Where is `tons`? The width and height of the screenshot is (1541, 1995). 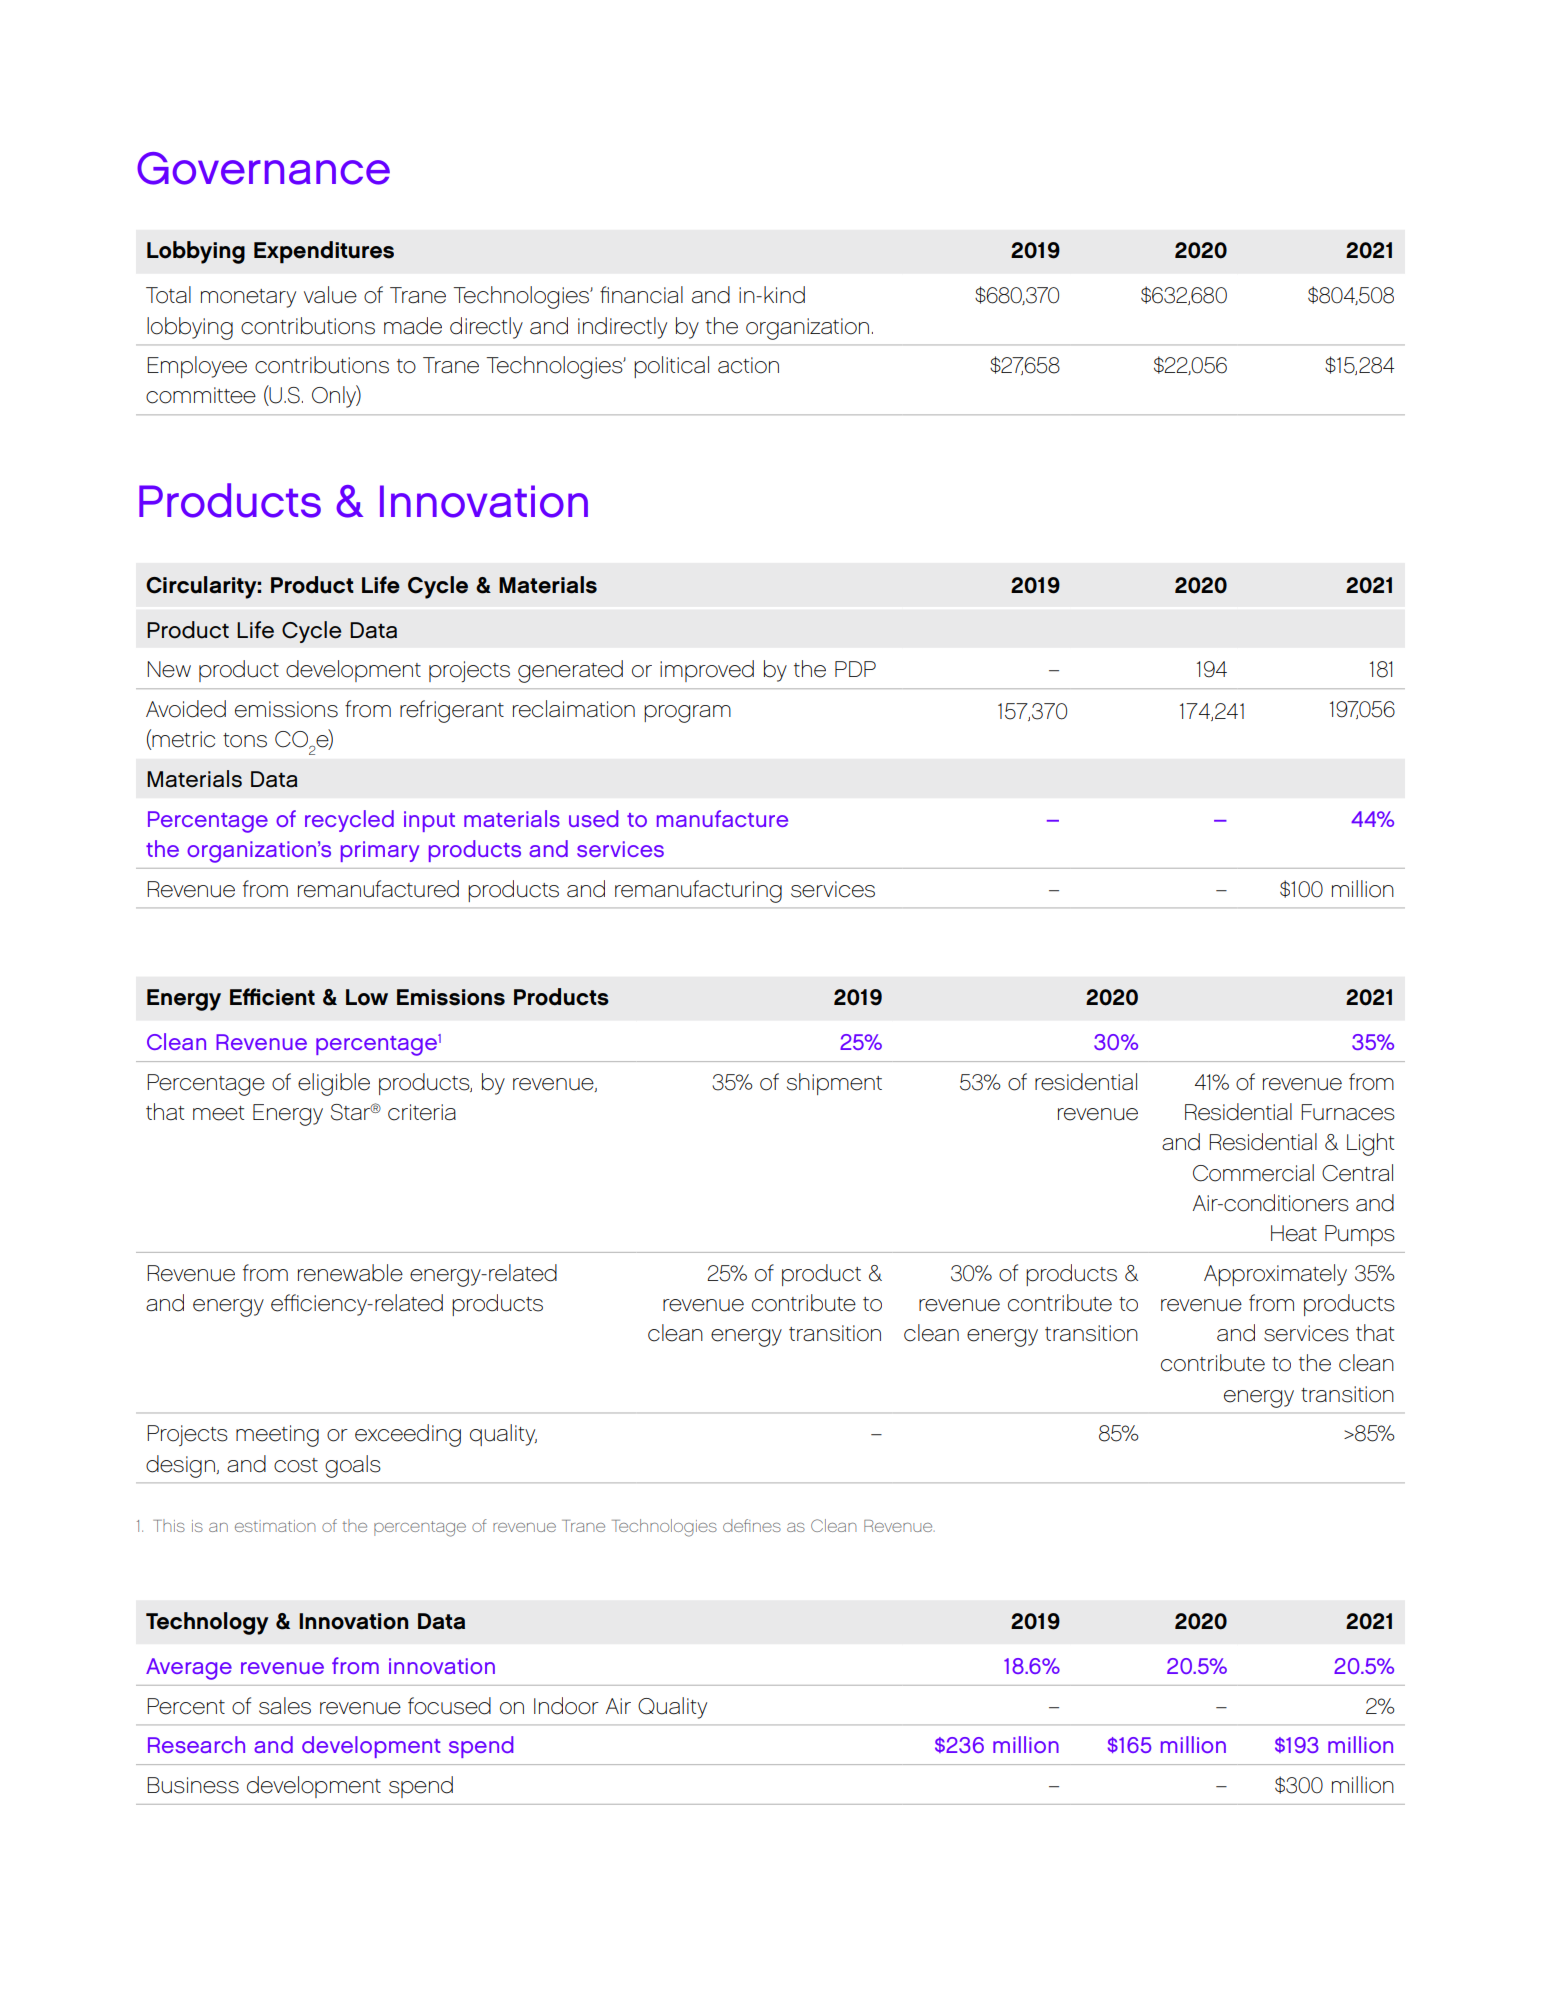 tons is located at coordinates (245, 740).
